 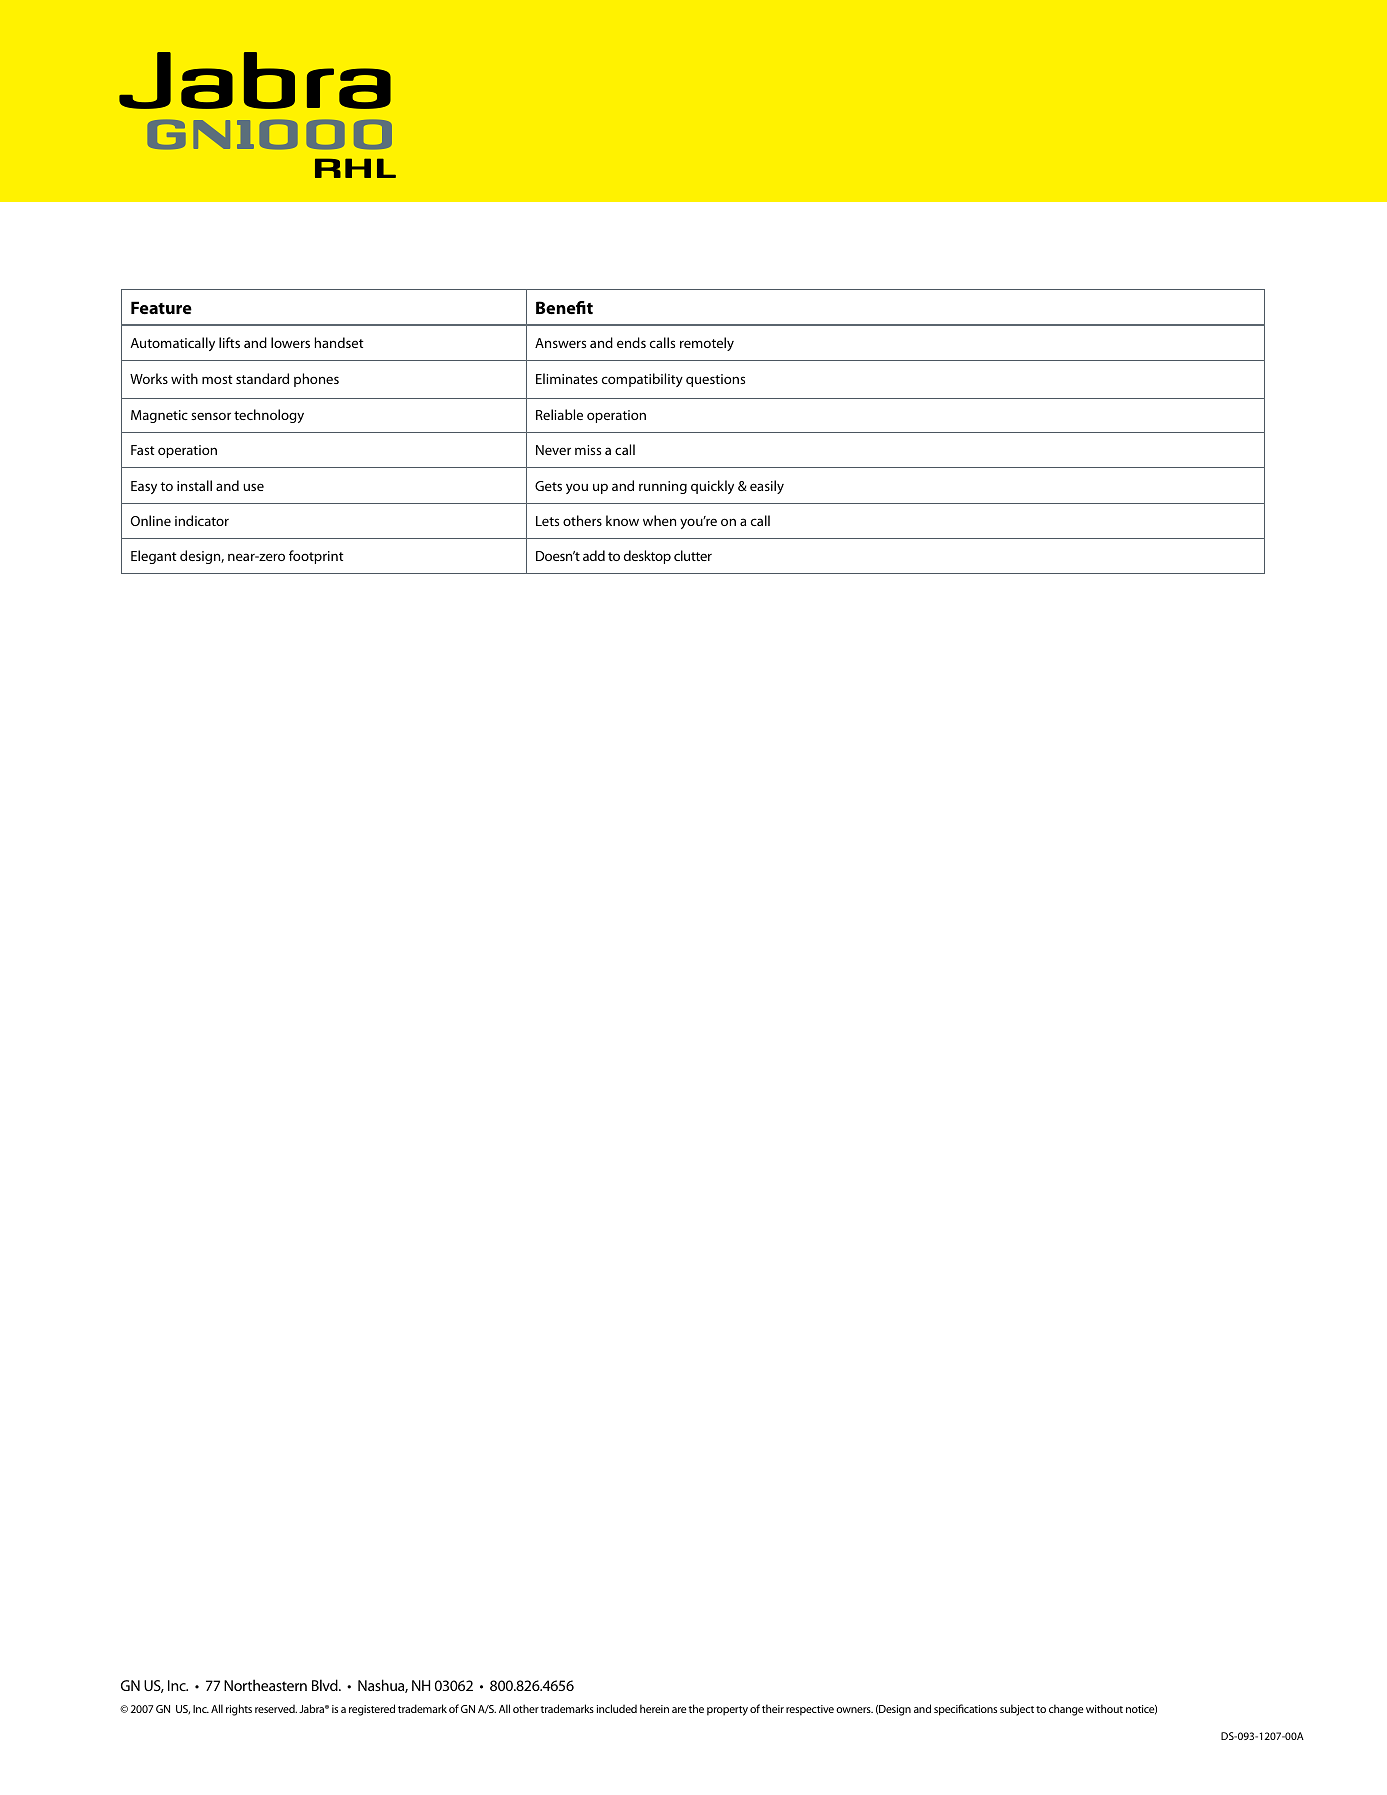 I want to click on Elegant, so click(x=154, y=557).
